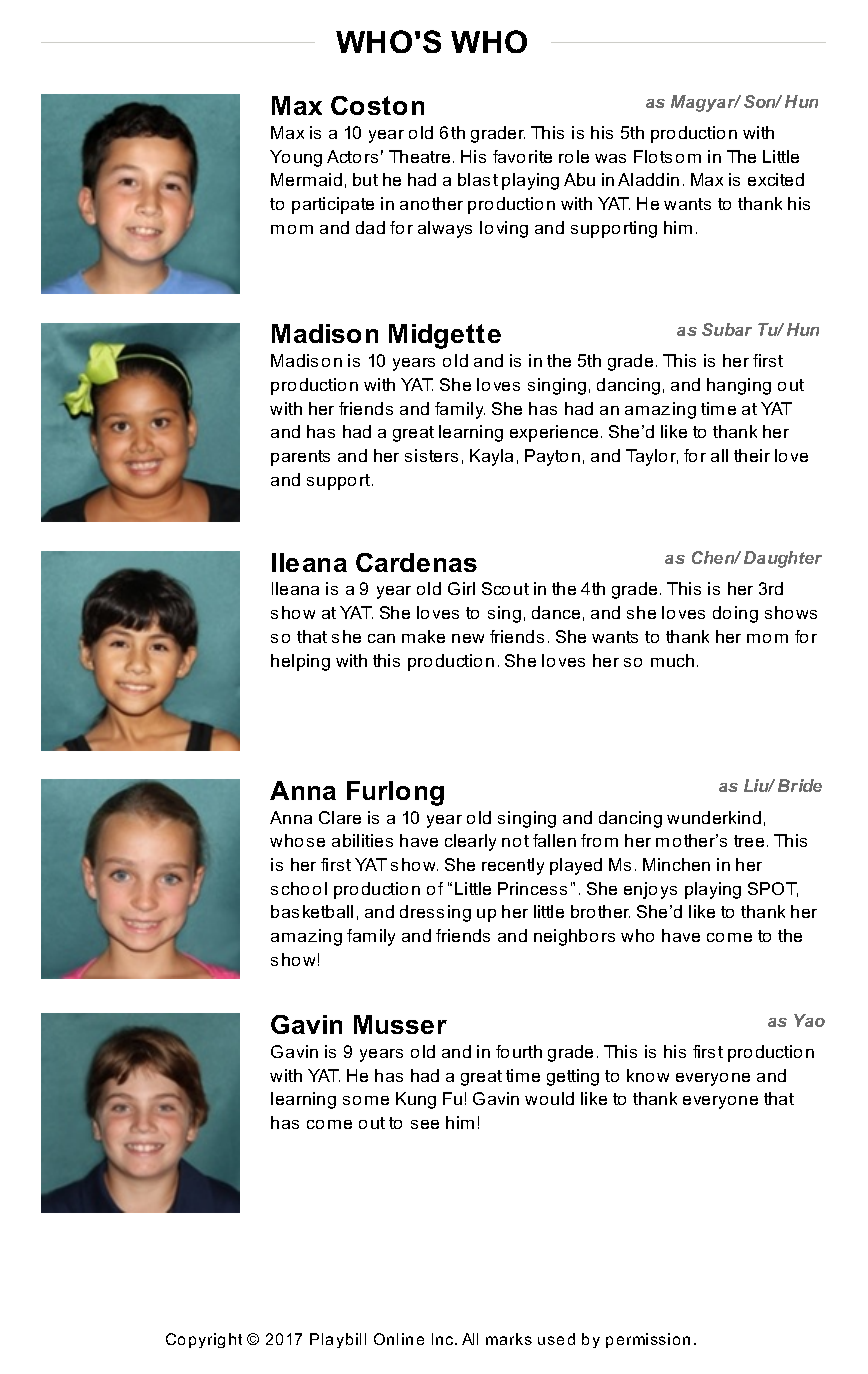 The height and width of the document is (1374, 868). I want to click on Mermaid, so click(306, 179).
